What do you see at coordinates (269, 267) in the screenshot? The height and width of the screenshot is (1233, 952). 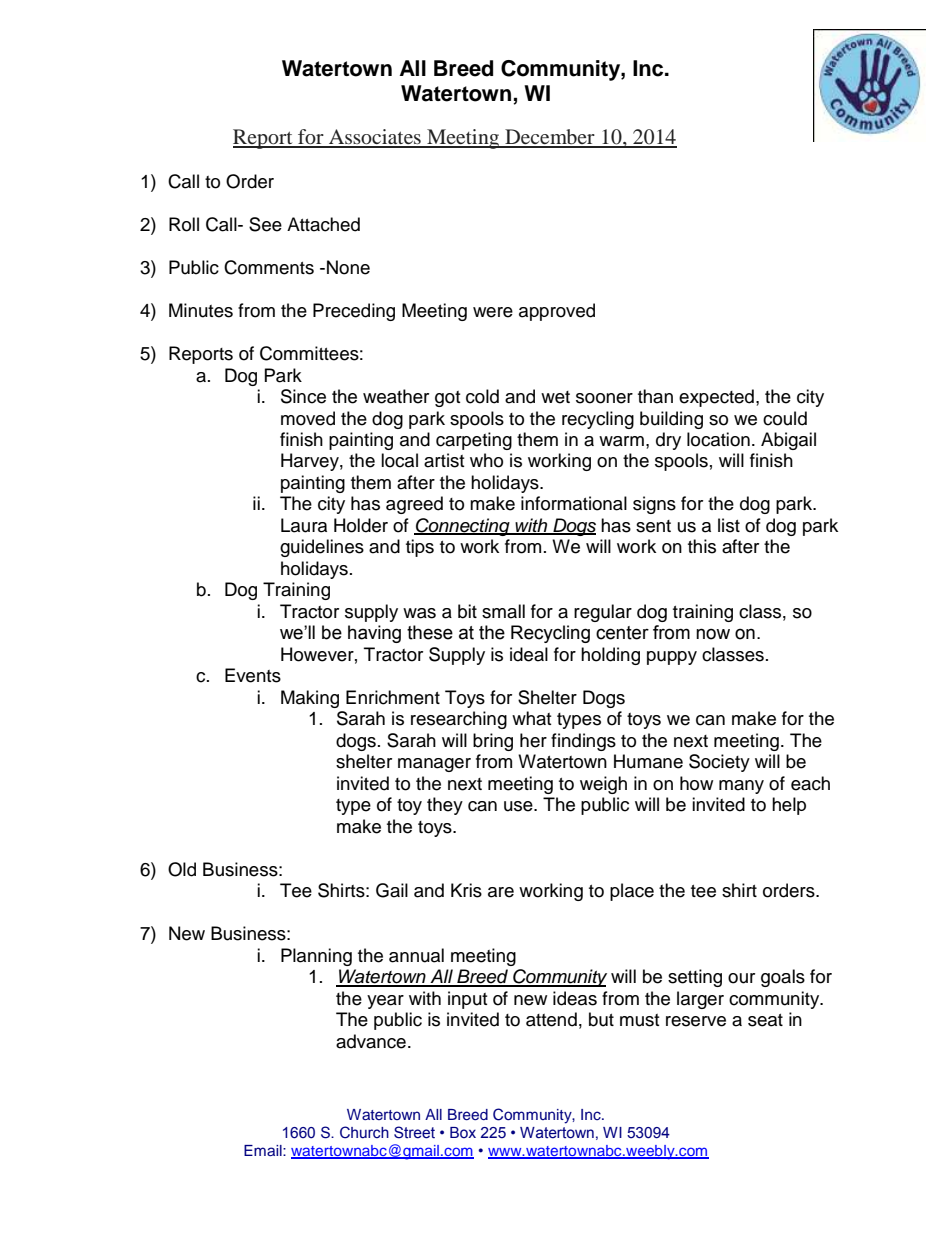 I see `Comments` at bounding box center [269, 267].
